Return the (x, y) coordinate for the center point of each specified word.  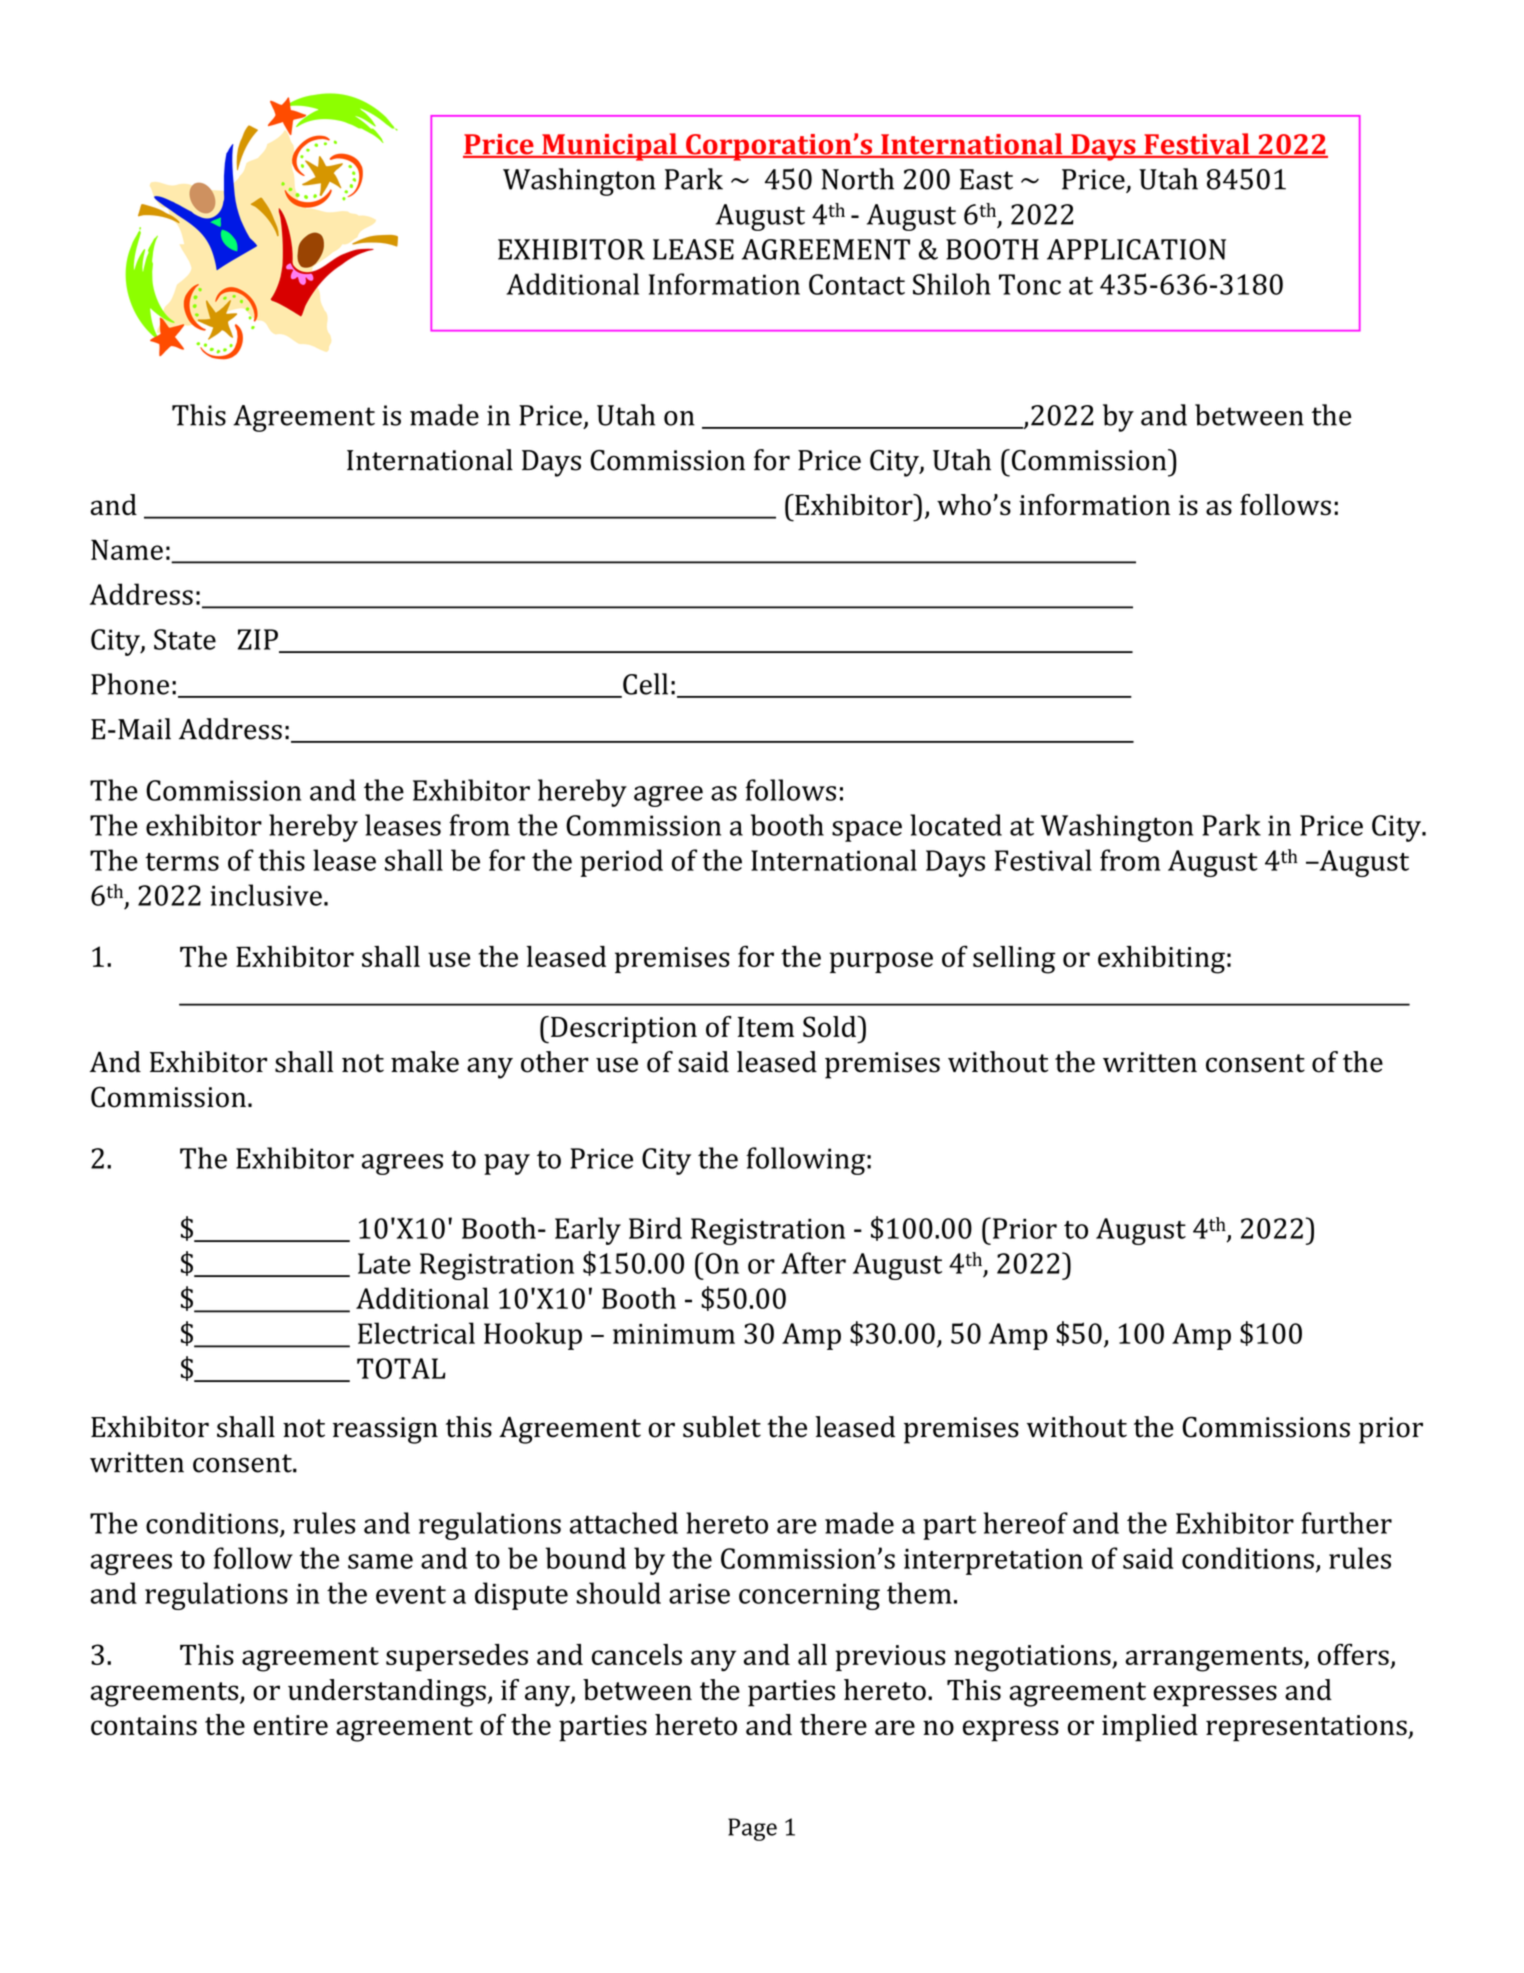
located (956, 825)
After (813, 1263)
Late (384, 1263)
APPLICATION (1136, 249)
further (1346, 1523)
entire (291, 1725)
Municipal (609, 147)
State (185, 639)
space (867, 831)
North (858, 179)
